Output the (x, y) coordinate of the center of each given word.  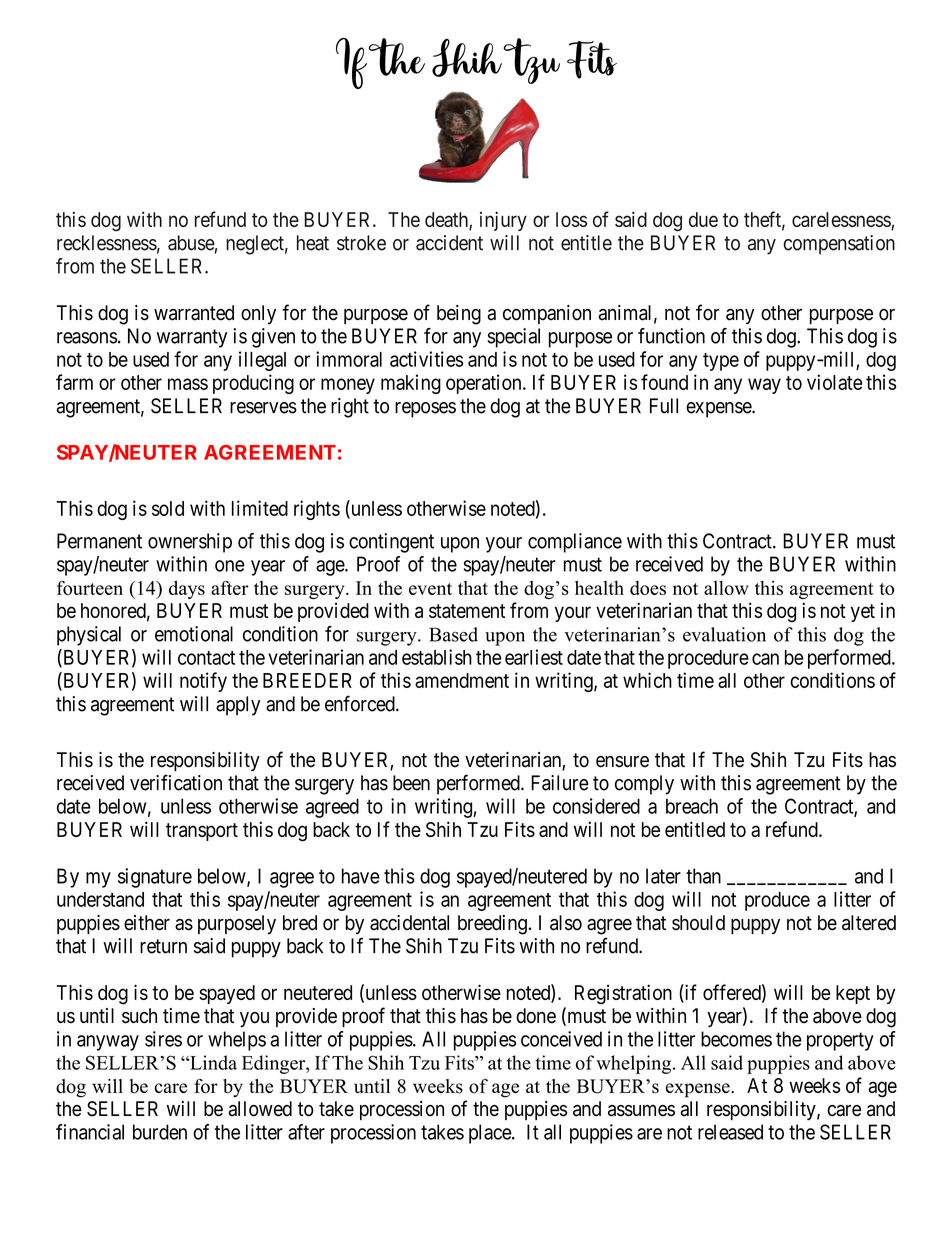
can (765, 659)
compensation (839, 245)
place (491, 1134)
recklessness (107, 243)
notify (203, 682)
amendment (462, 680)
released (730, 1132)
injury (503, 221)
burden (160, 1132)
